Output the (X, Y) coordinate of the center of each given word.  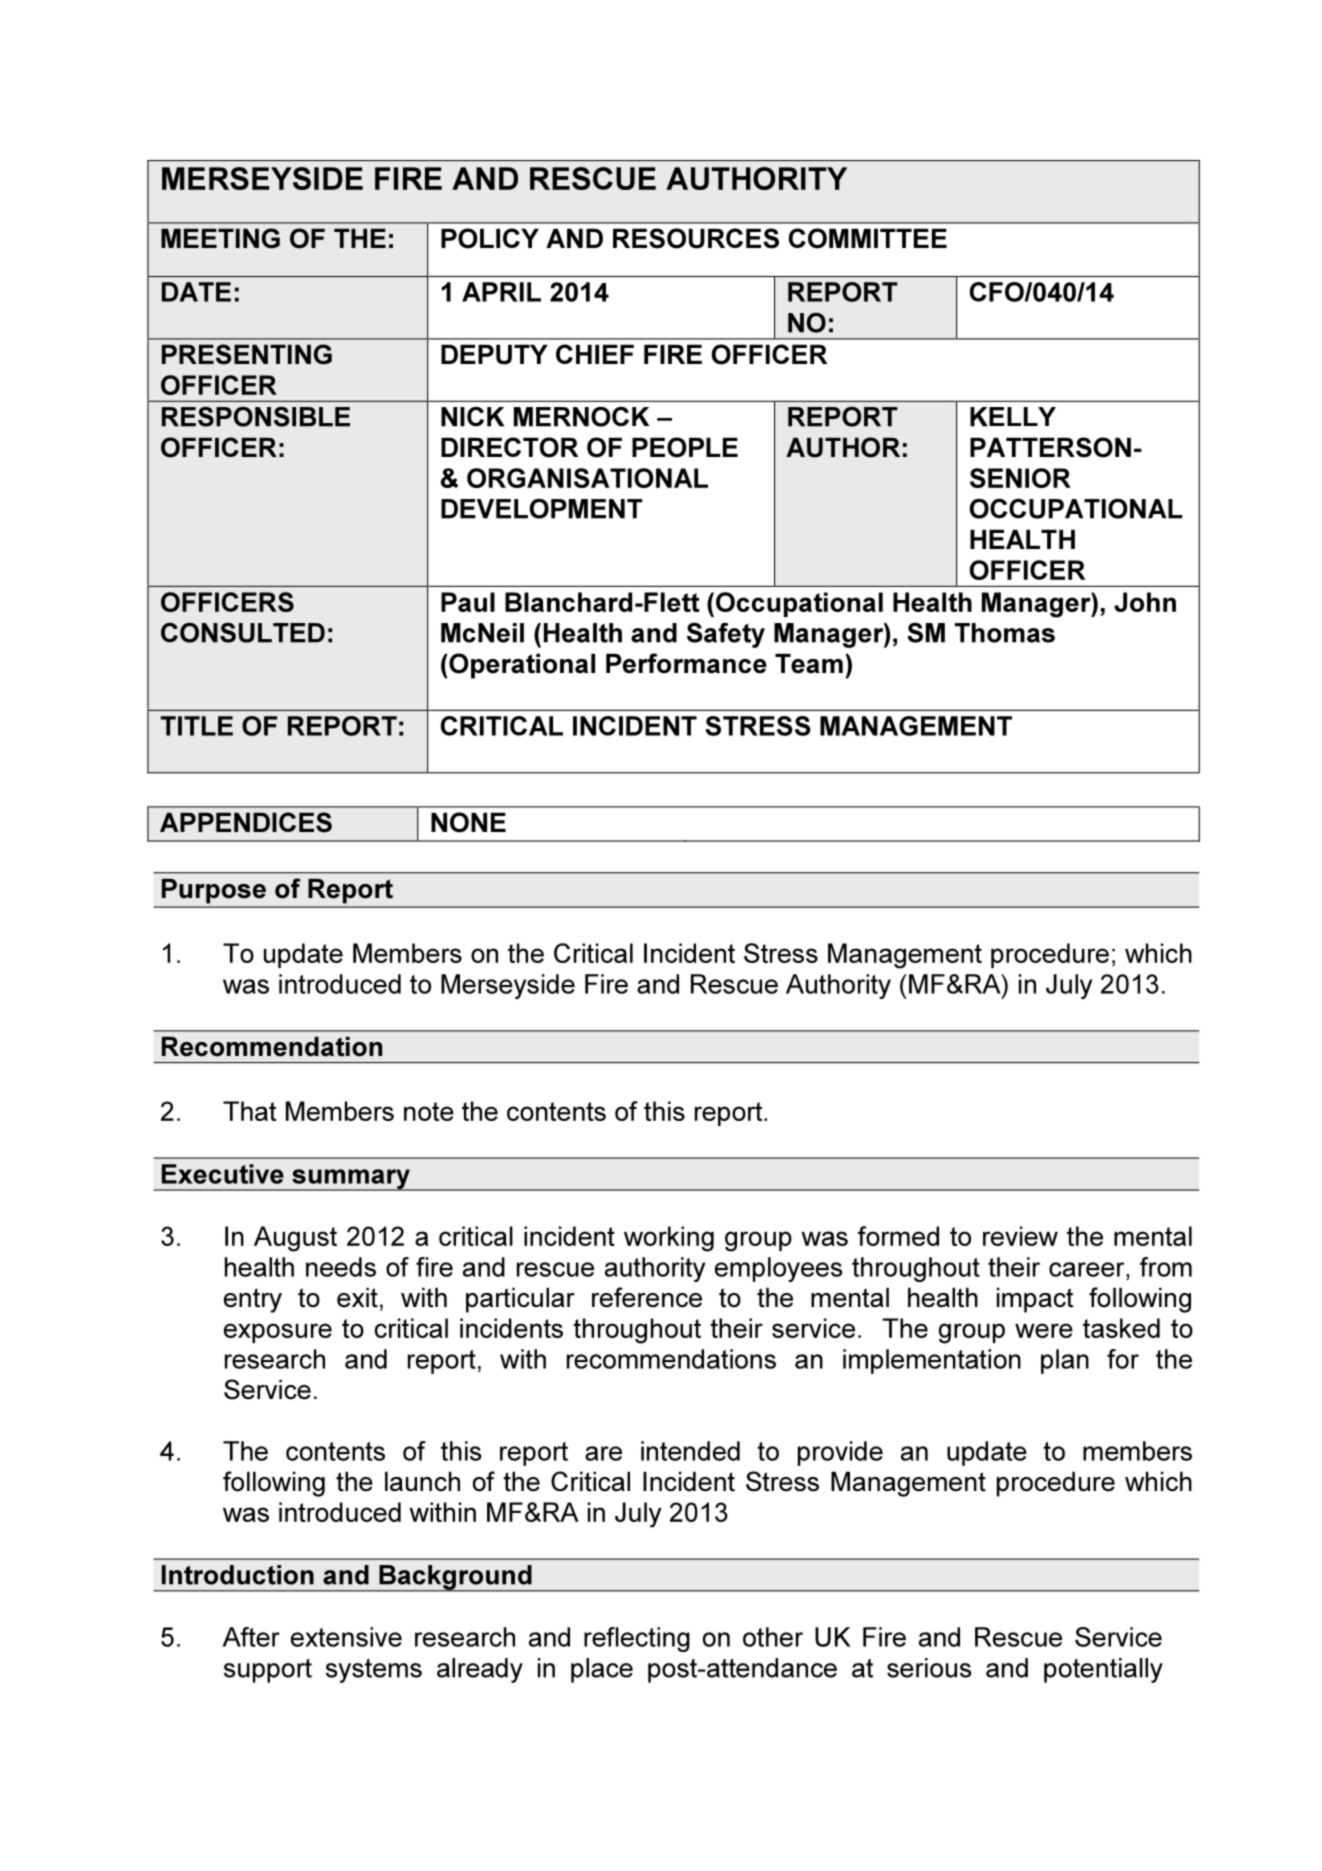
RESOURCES (696, 238)
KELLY (1013, 417)
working (669, 1239)
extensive (346, 1637)
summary (351, 1180)
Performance (686, 663)
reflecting (637, 1639)
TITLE (197, 726)
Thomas (1005, 633)
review (1020, 1236)
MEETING (220, 238)
